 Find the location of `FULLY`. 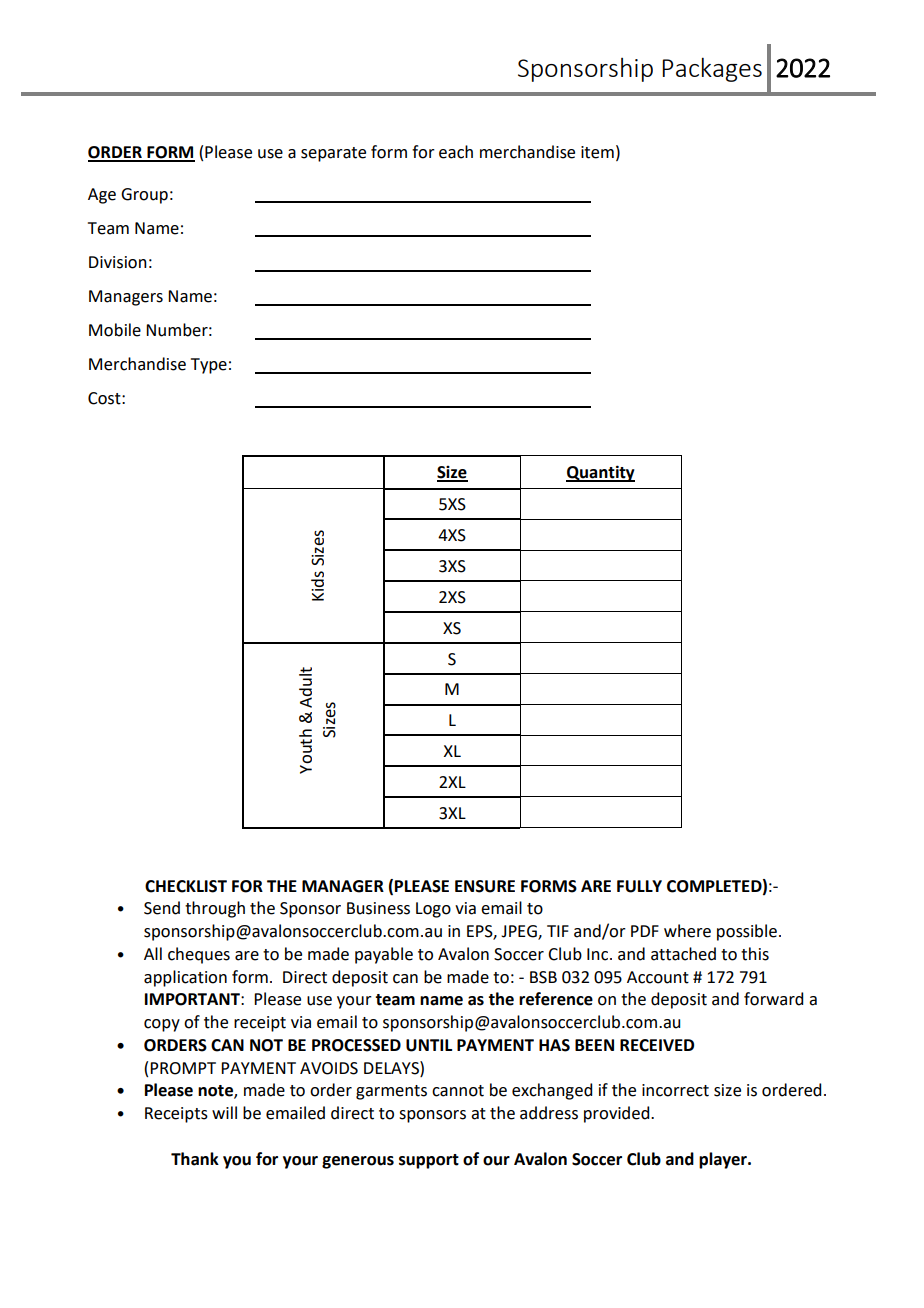

FULLY is located at coordinates (639, 886).
